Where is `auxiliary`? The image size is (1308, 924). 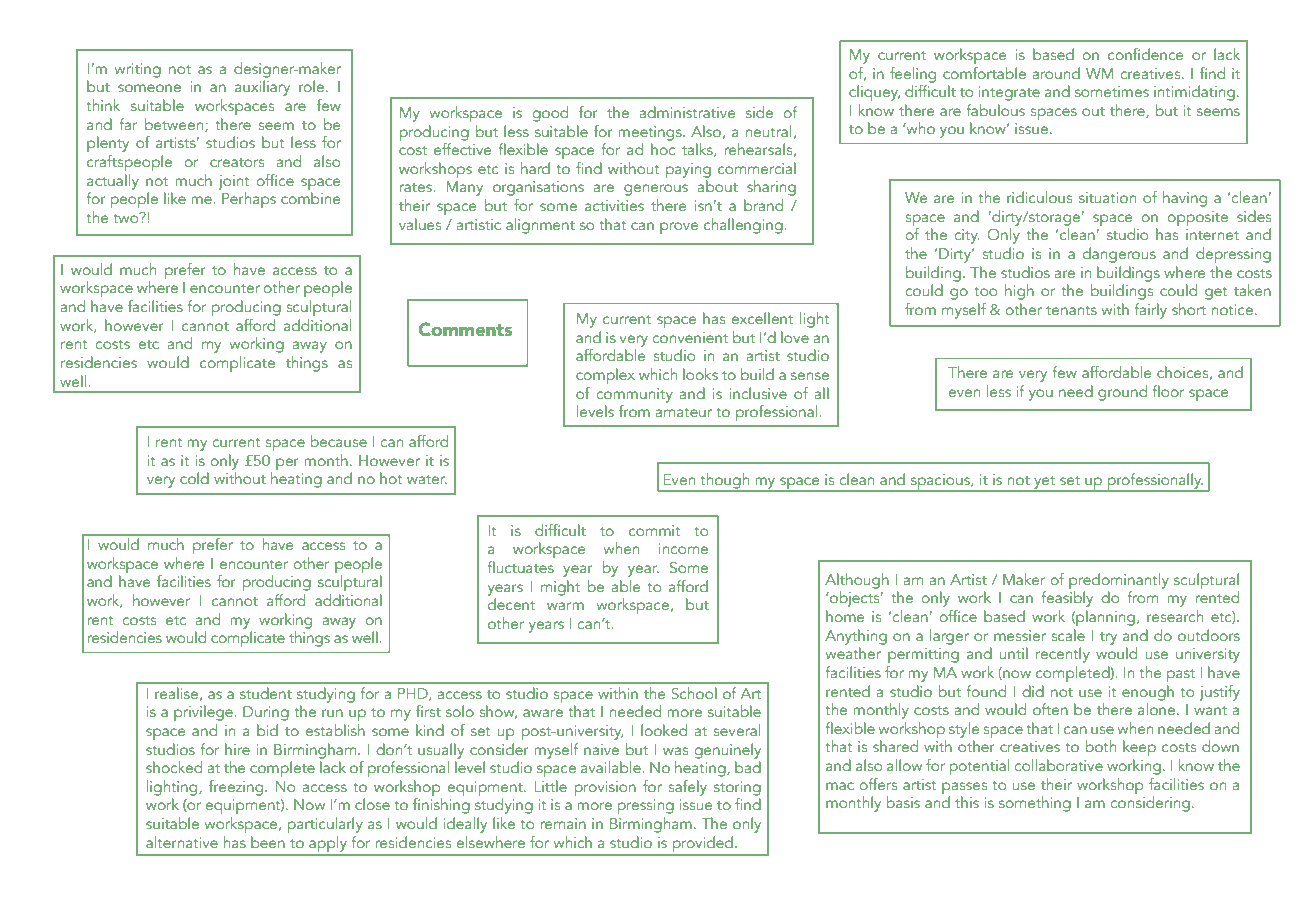 auxiliary is located at coordinates (262, 88).
